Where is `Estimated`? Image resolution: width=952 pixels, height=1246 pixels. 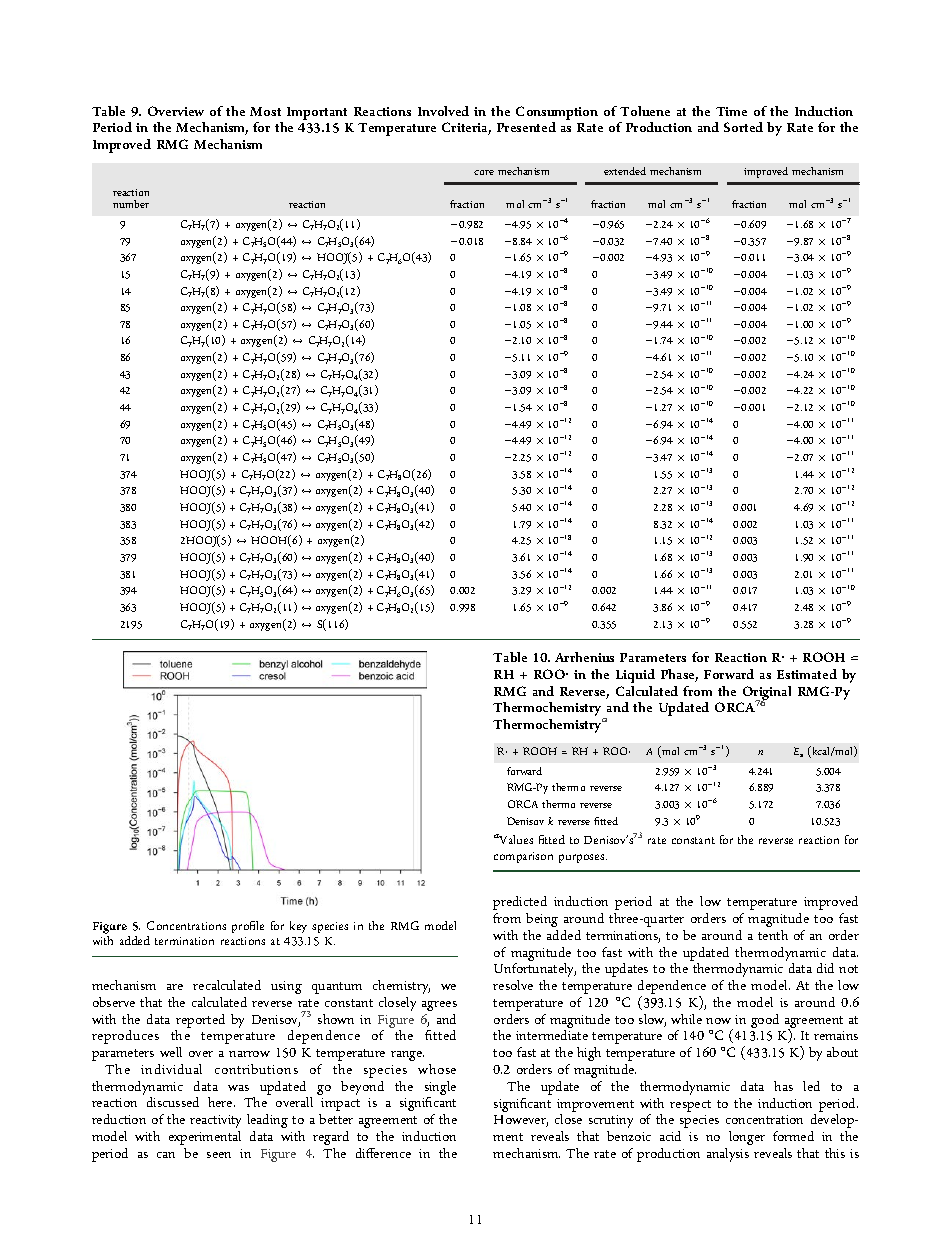
Estimated is located at coordinates (807, 674).
